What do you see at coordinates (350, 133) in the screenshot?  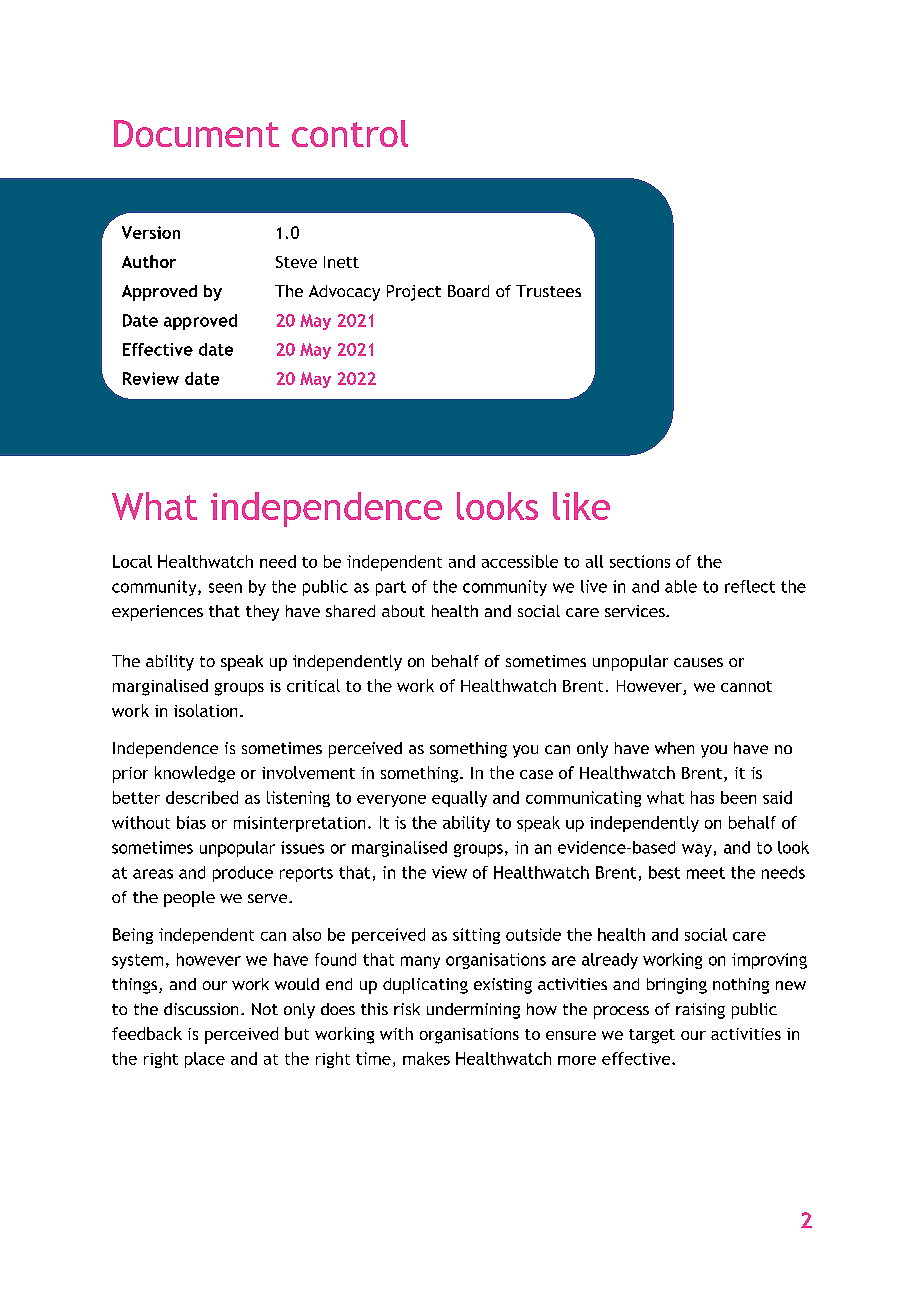 I see `control` at bounding box center [350, 133].
